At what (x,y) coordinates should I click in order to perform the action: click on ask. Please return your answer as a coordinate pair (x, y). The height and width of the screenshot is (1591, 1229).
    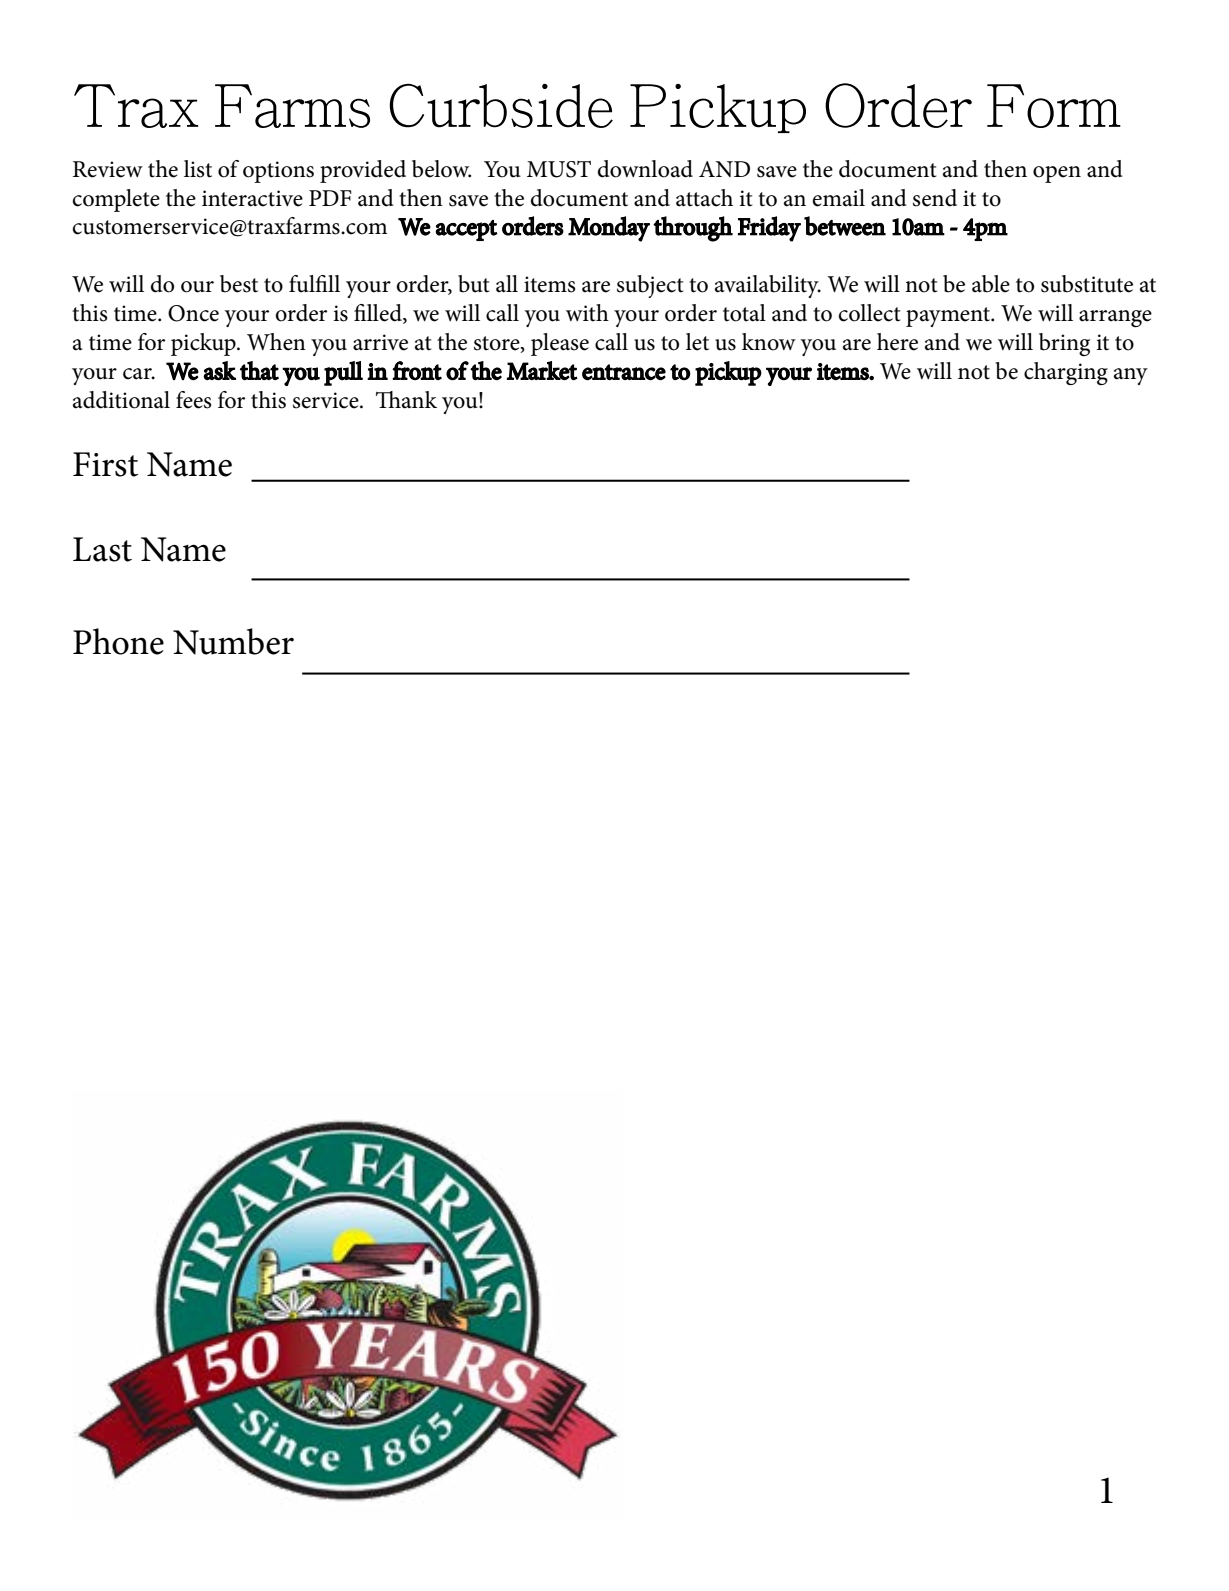
    Looking at the image, I should click on (219, 371).
